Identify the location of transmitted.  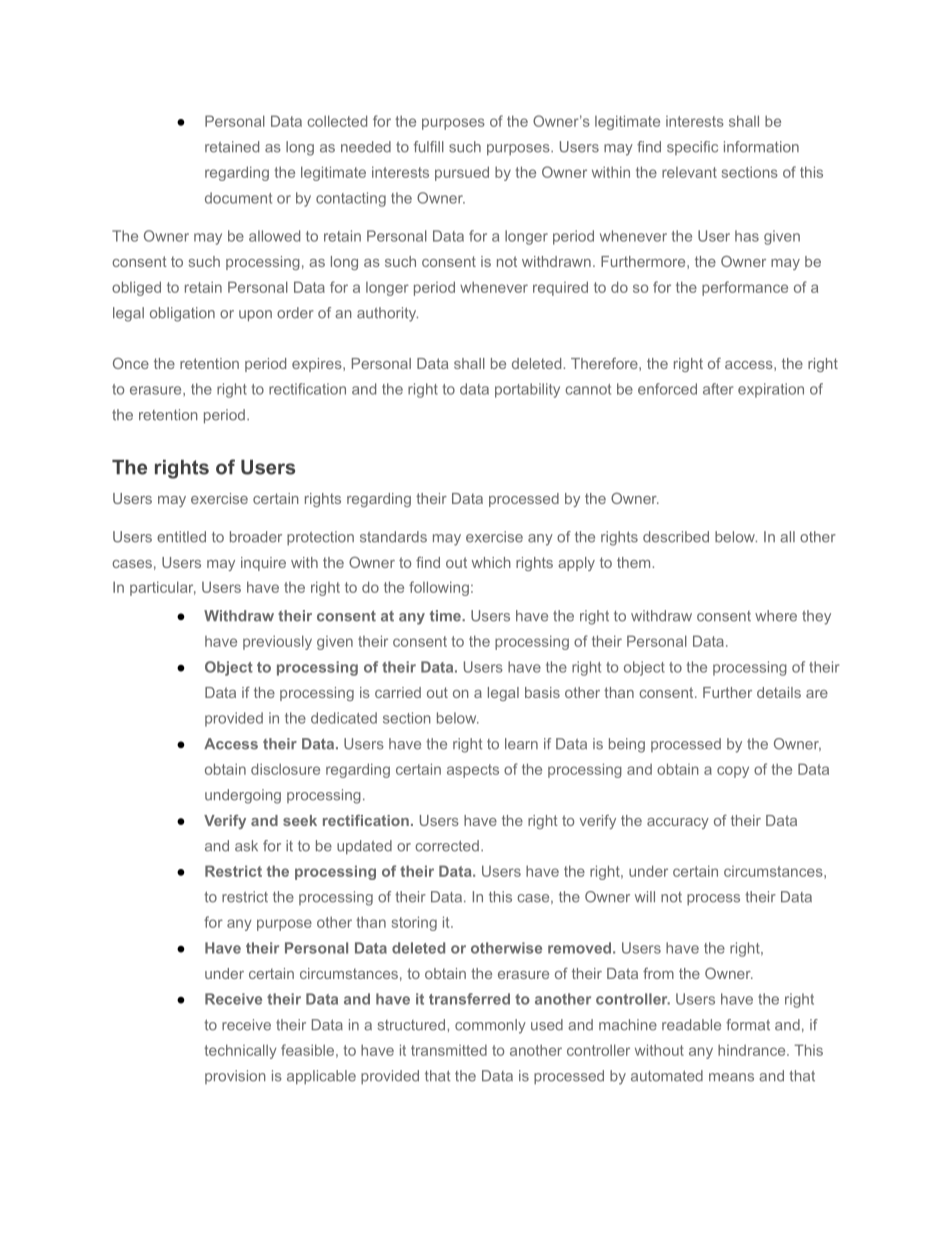
(449, 1050).
